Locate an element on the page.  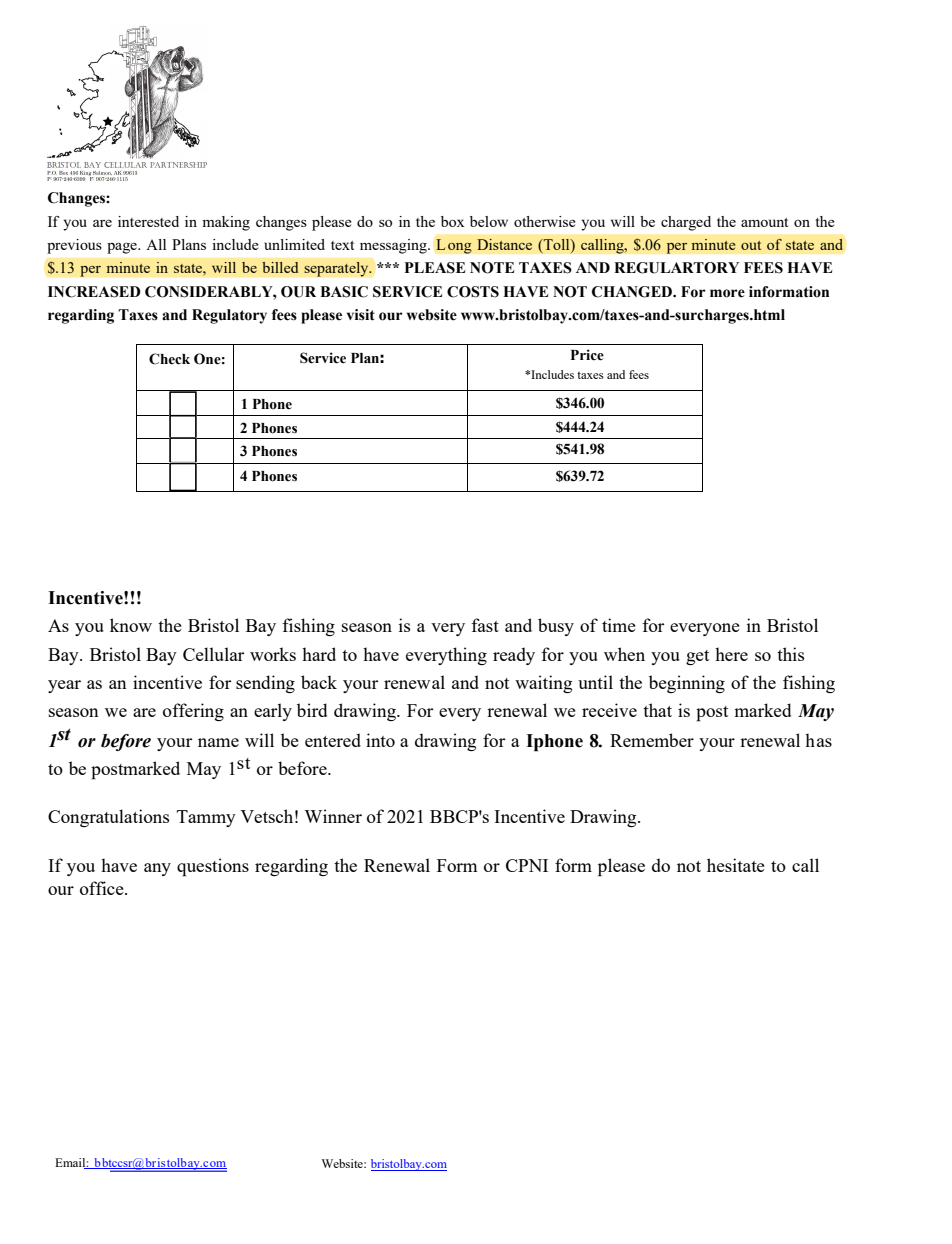
into is located at coordinates (380, 740).
